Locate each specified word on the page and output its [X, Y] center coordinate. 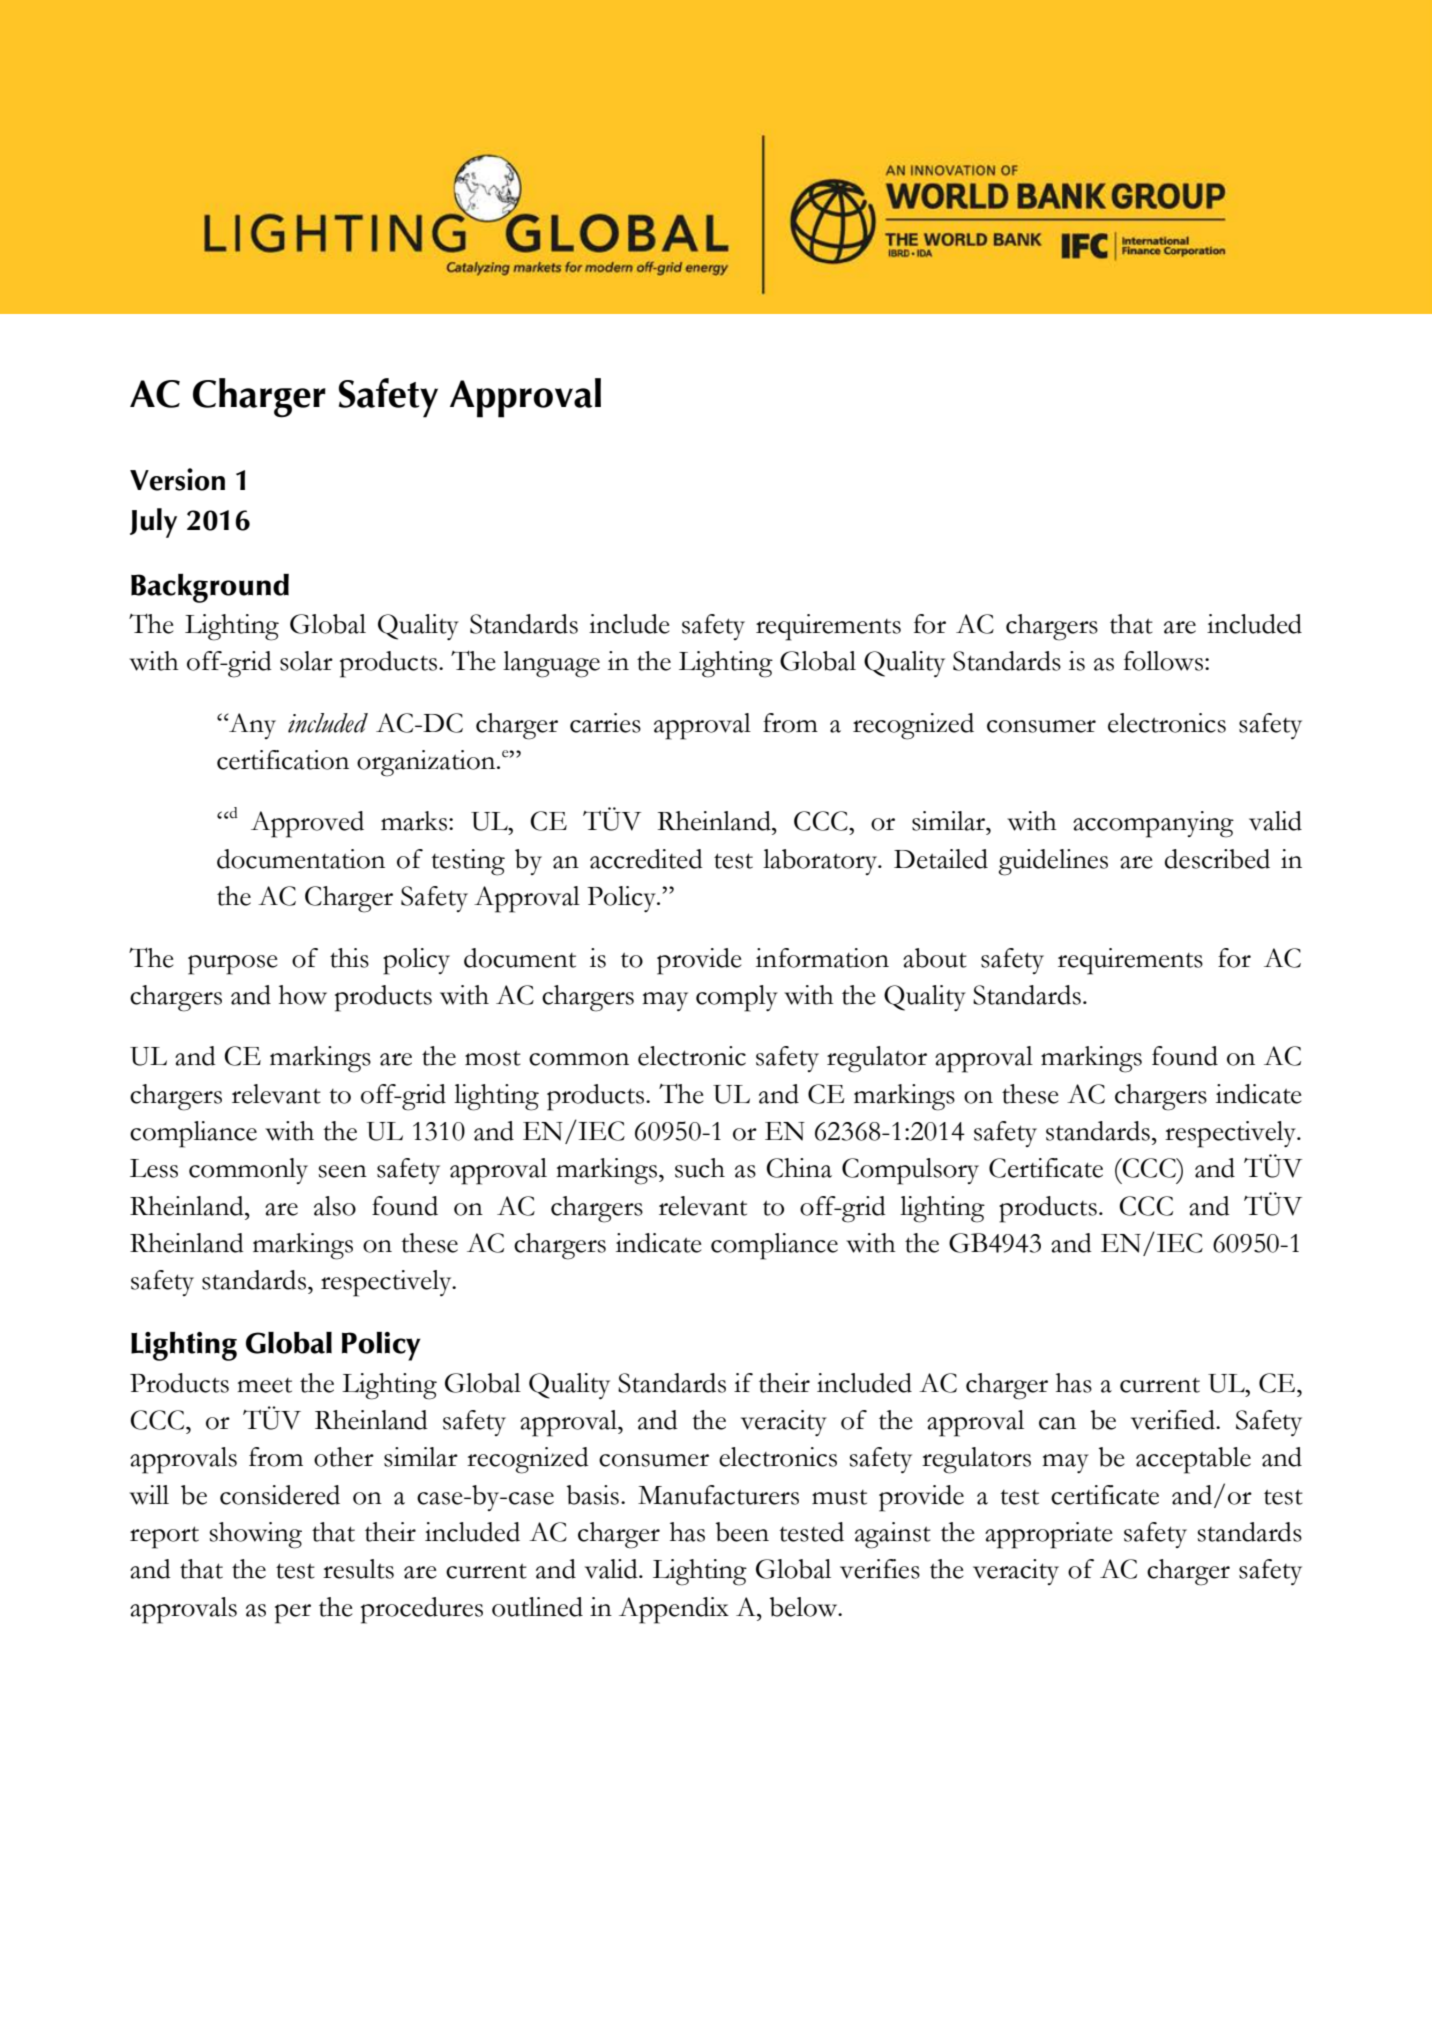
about [935, 958]
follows [1165, 661]
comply [737, 998]
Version [177, 479]
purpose [233, 965]
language [551, 664]
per [293, 1614]
